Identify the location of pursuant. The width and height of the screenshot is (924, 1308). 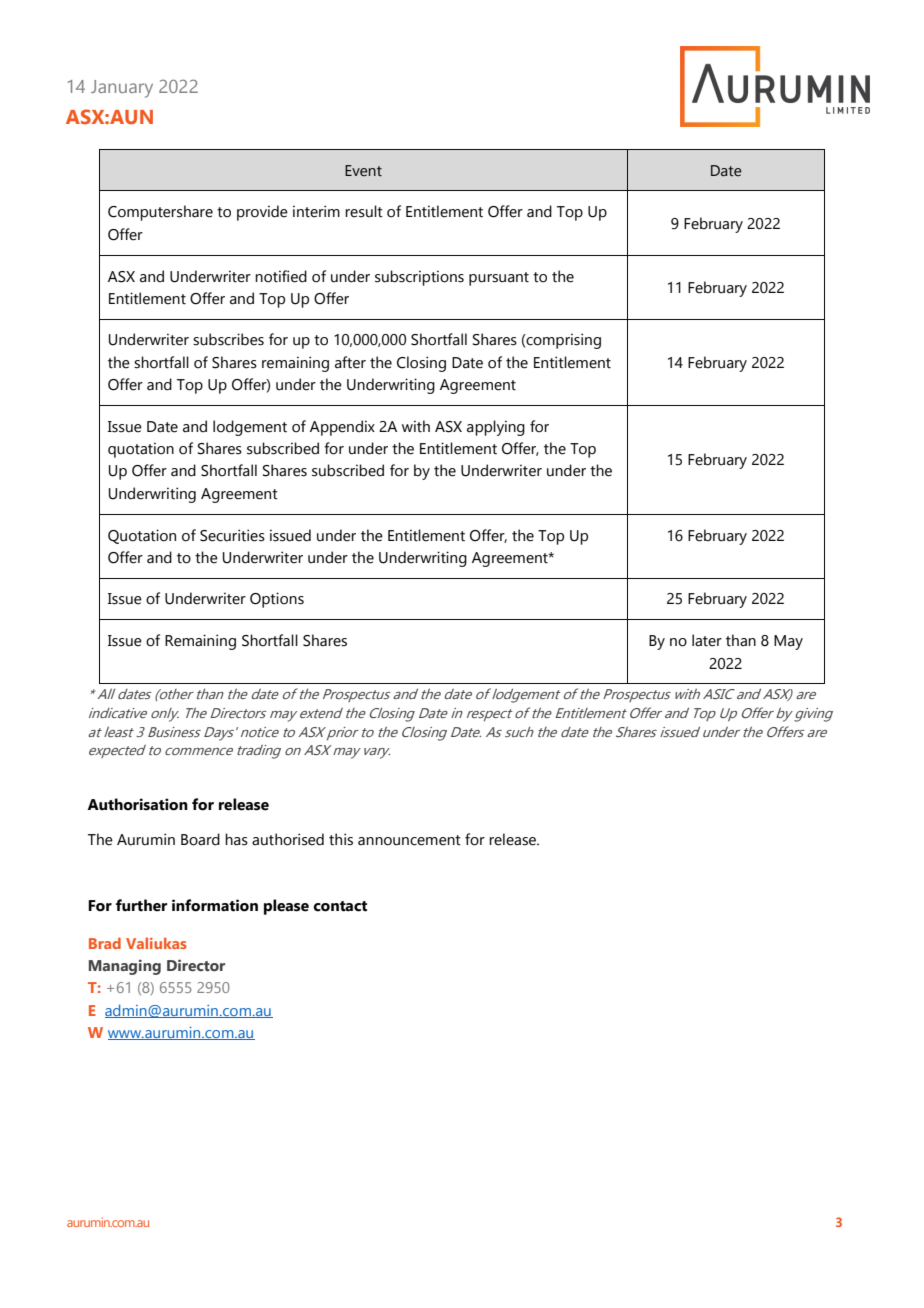
(499, 279).
